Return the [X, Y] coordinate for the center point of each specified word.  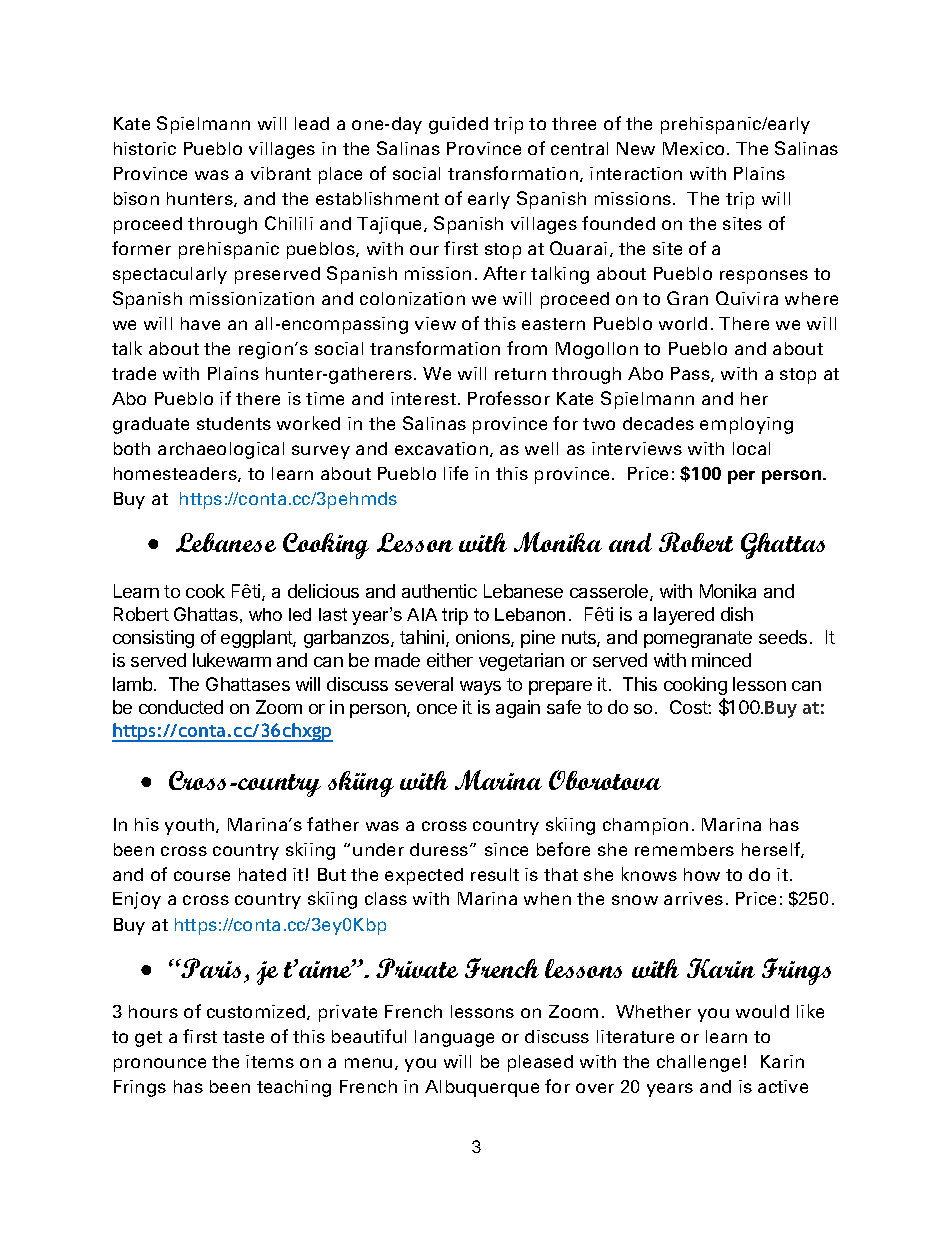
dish [737, 614]
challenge [698, 1063]
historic [145, 148]
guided [458, 125]
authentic [439, 591]
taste [243, 1037]
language [454, 1038]
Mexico [693, 148]
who [265, 614]
